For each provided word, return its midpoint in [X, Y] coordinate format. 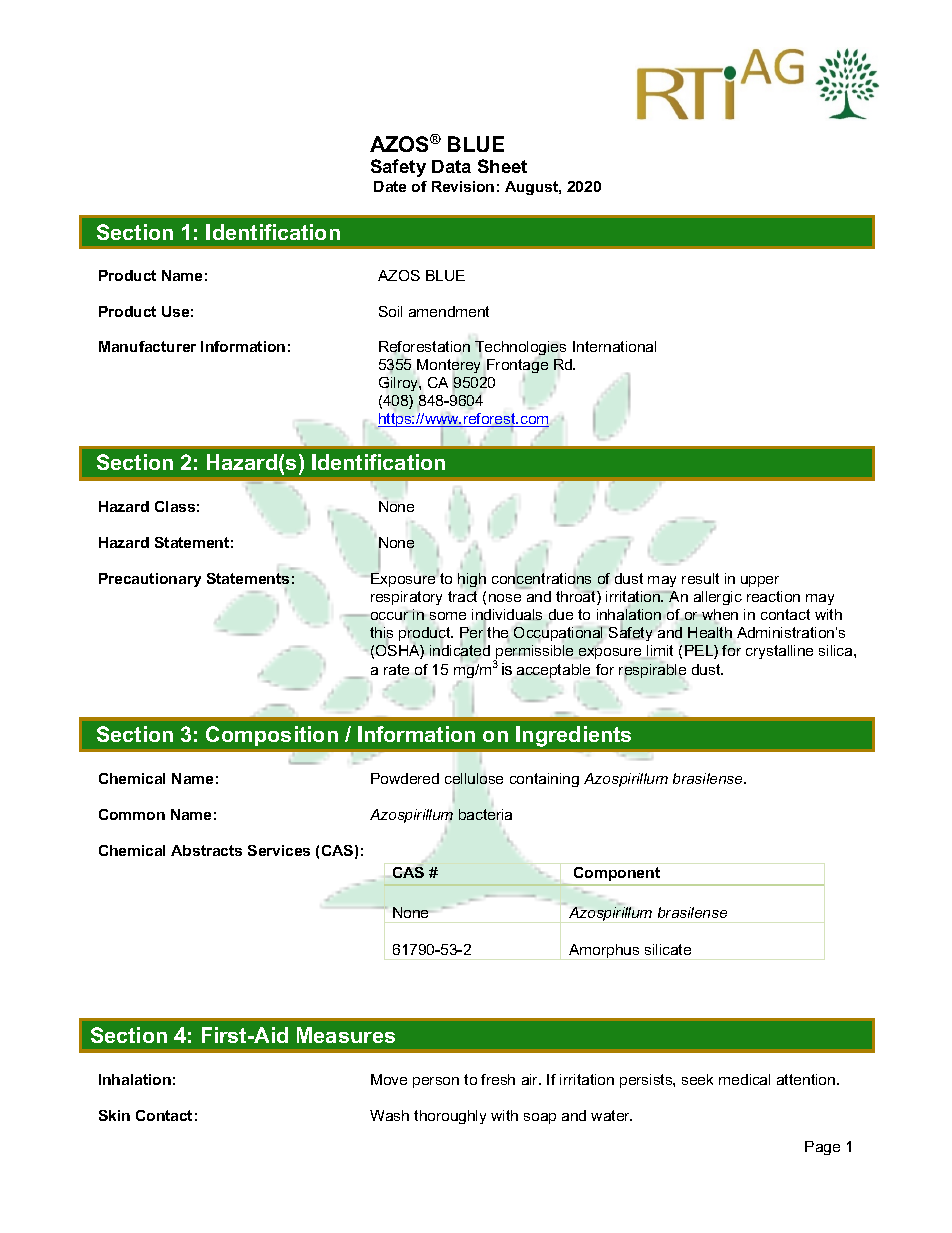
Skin [114, 1115]
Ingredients [573, 736]
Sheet [502, 166]
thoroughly [450, 1117]
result [700, 578]
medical [744, 1079]
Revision [463, 186]
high [472, 580]
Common [132, 814]
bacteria [485, 814]
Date [390, 186]
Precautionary [150, 580]
